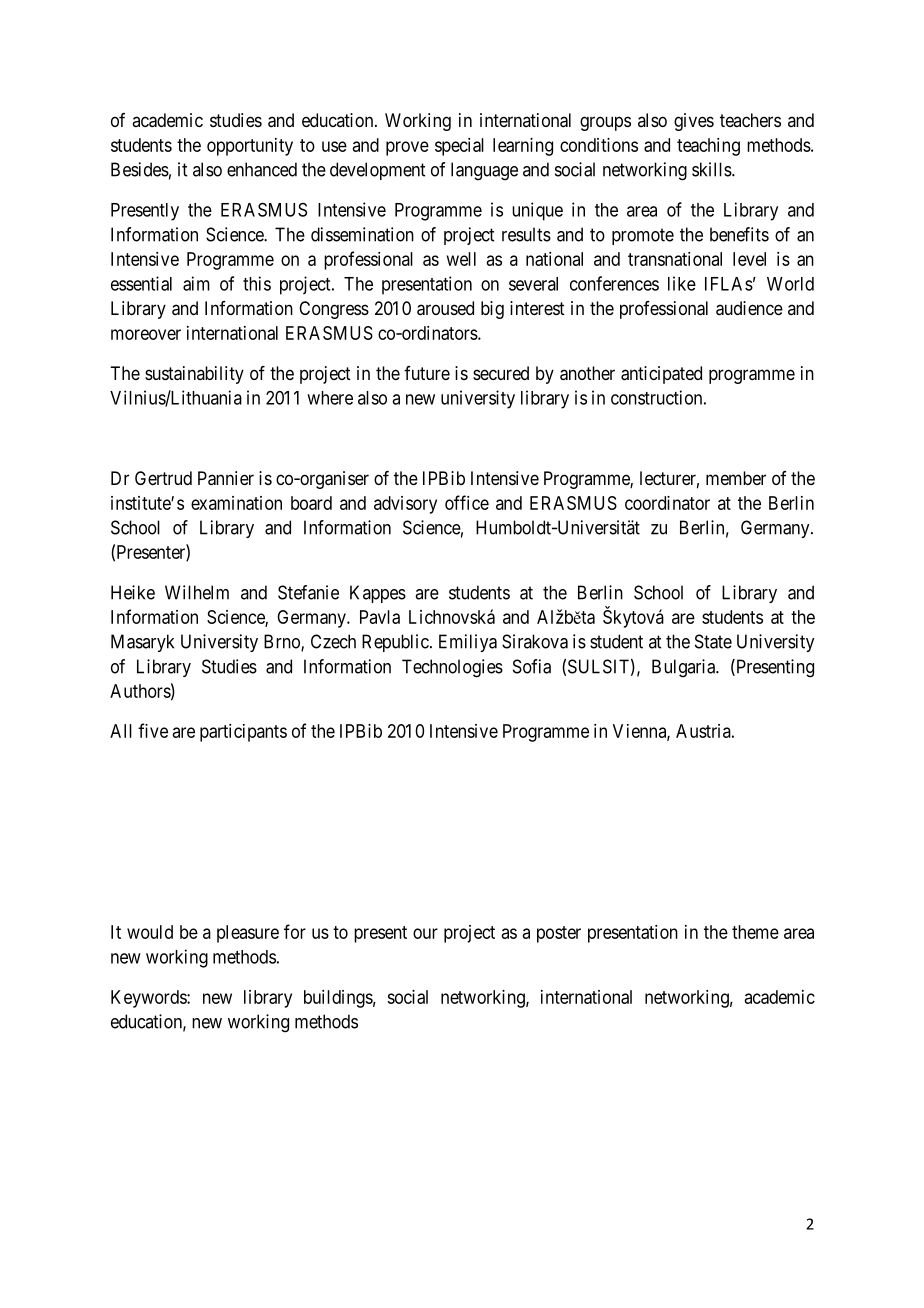  Describe the element at coordinates (149, 999) in the screenshot. I see `Keywords` at that location.
